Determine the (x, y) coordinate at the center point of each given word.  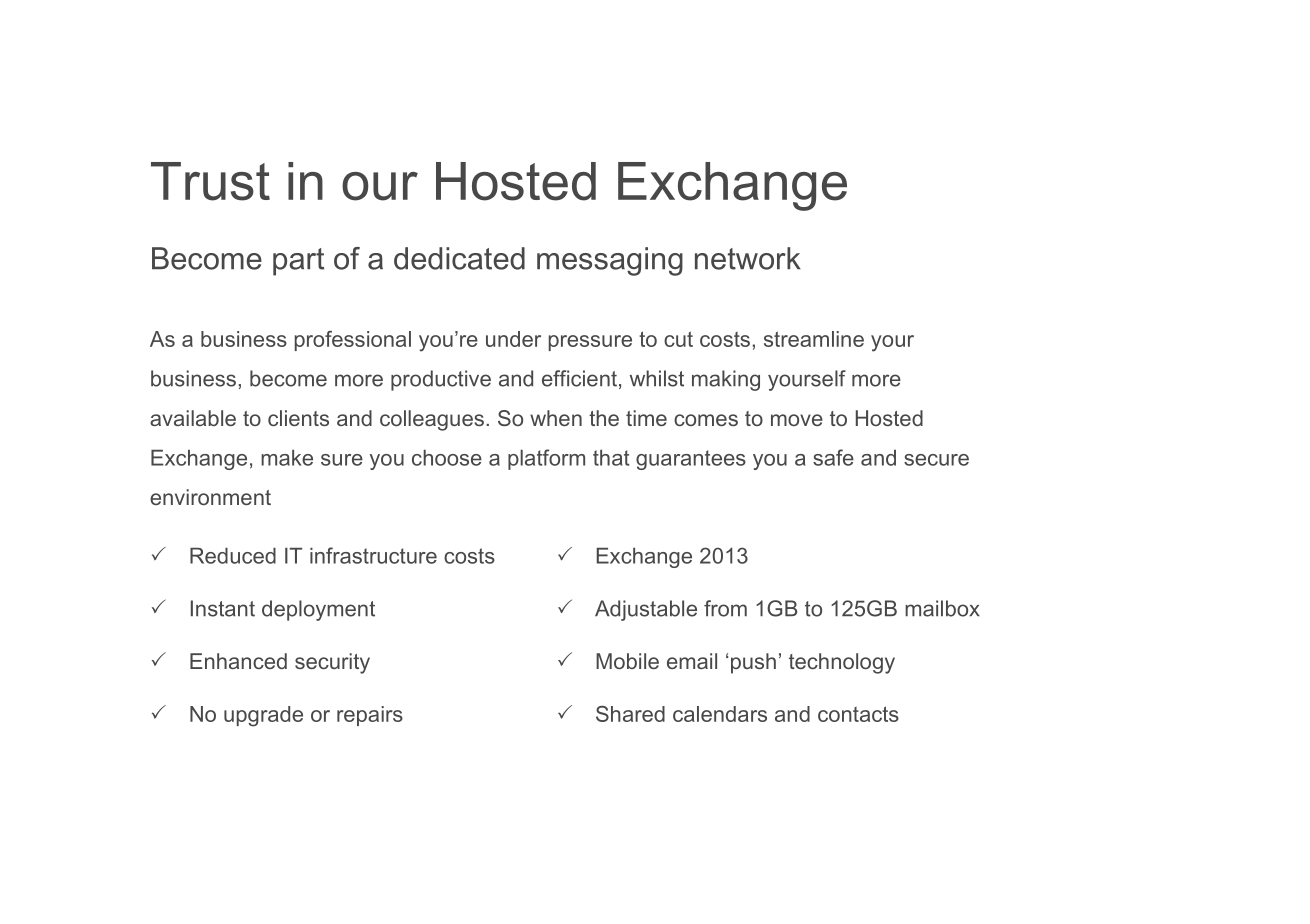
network (748, 258)
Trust (210, 181)
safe (833, 457)
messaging (610, 261)
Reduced (233, 556)
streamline (814, 339)
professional (353, 341)
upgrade (263, 716)
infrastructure (373, 555)
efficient (579, 378)
